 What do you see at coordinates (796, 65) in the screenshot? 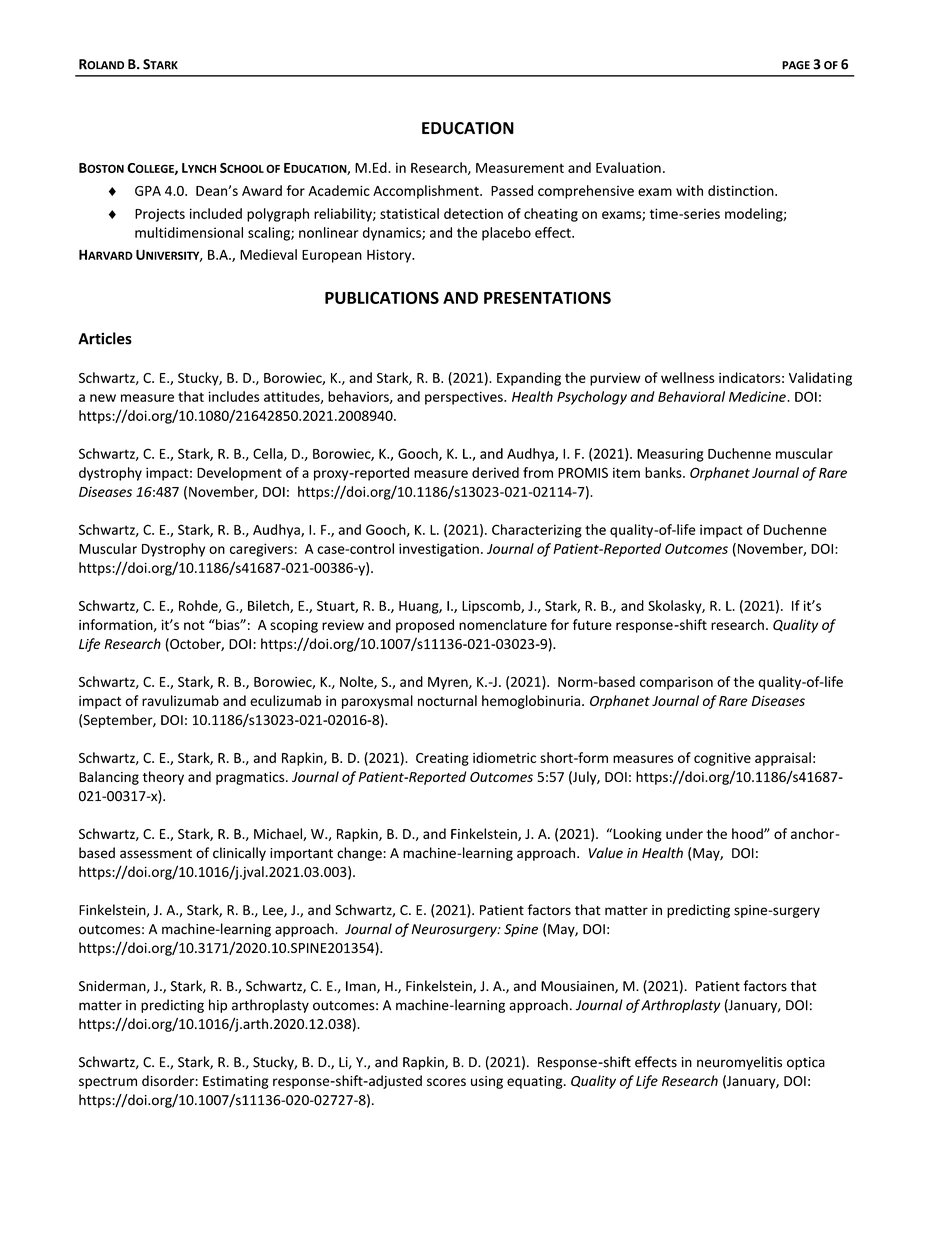
I see `PAGE` at bounding box center [796, 65].
